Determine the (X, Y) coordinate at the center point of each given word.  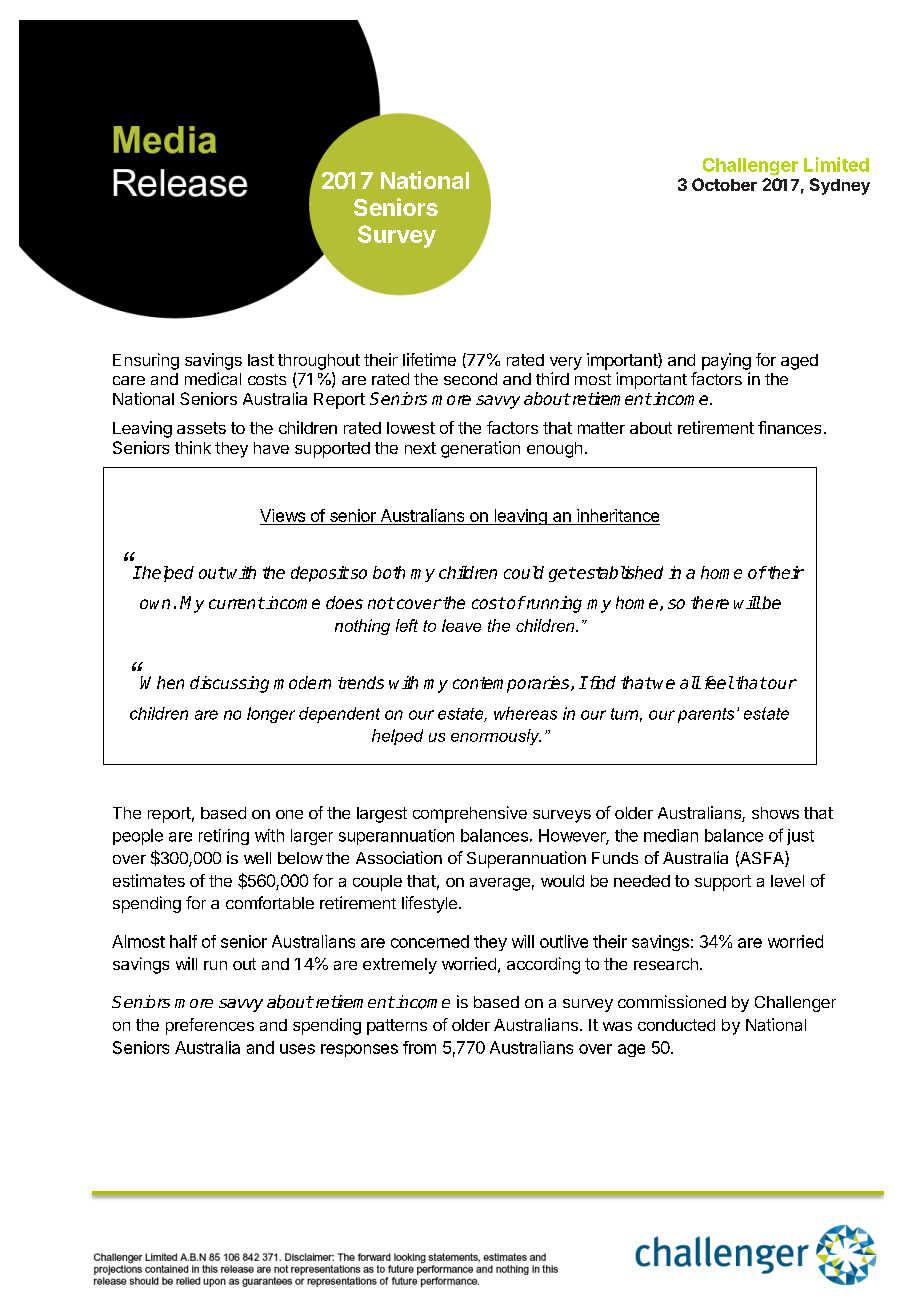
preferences (210, 1026)
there (710, 602)
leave (461, 625)
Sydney (840, 186)
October (724, 184)
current (237, 603)
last (261, 360)
